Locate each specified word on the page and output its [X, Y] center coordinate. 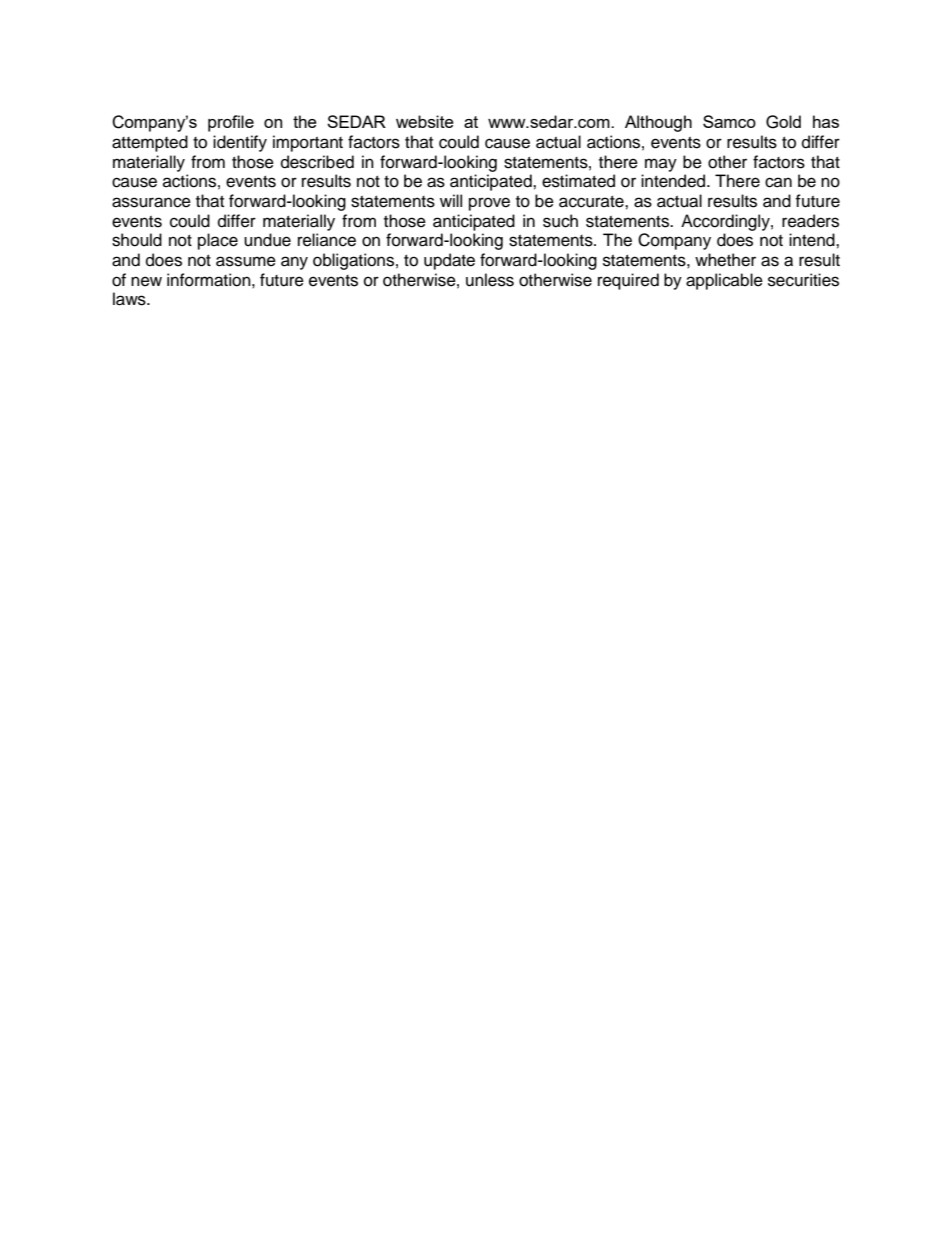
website [425, 121]
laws [130, 299]
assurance [151, 202]
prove [489, 204]
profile [231, 123]
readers [810, 221]
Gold [783, 122]
